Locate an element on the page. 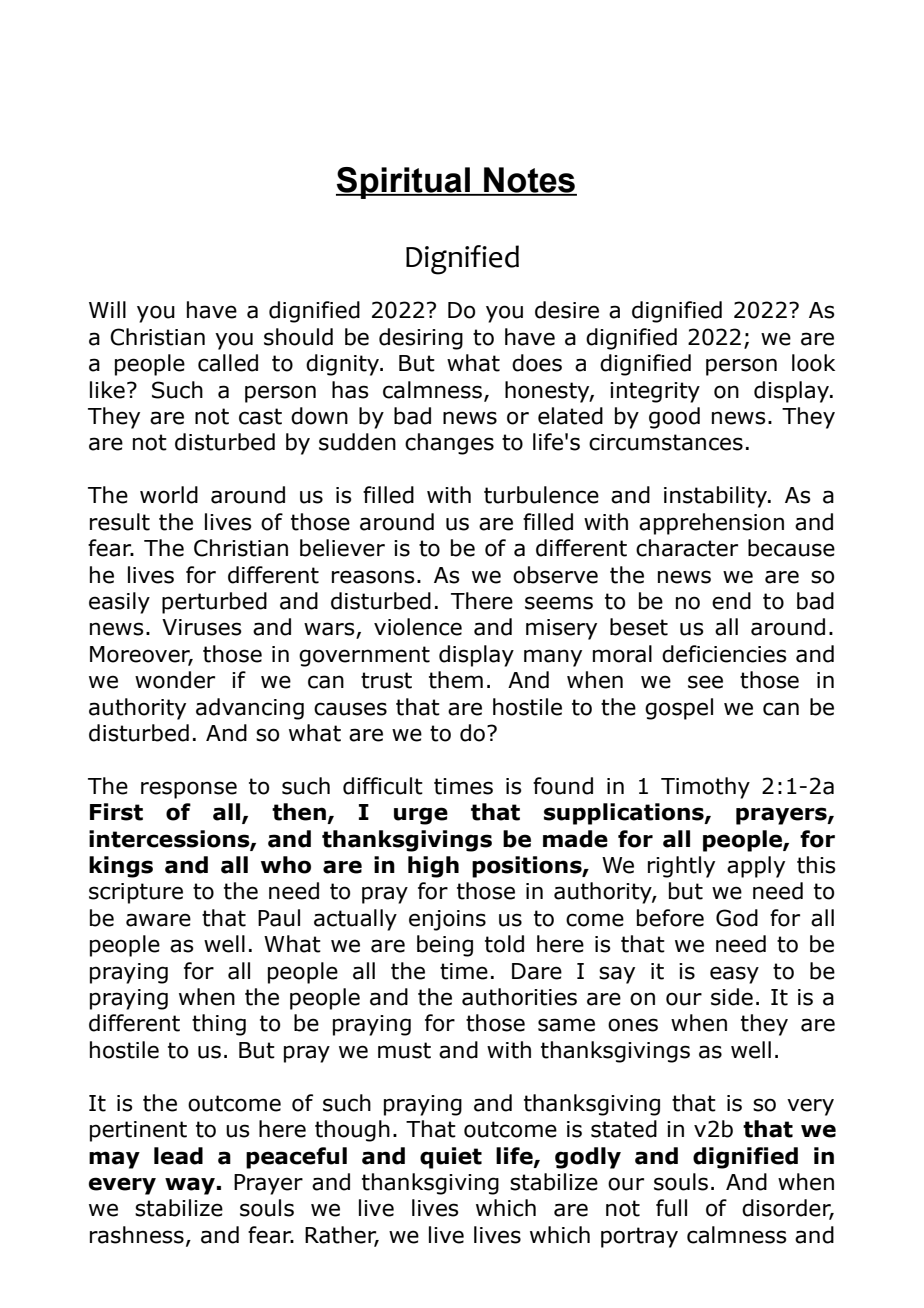  gospel is located at coordinates (679, 709).
